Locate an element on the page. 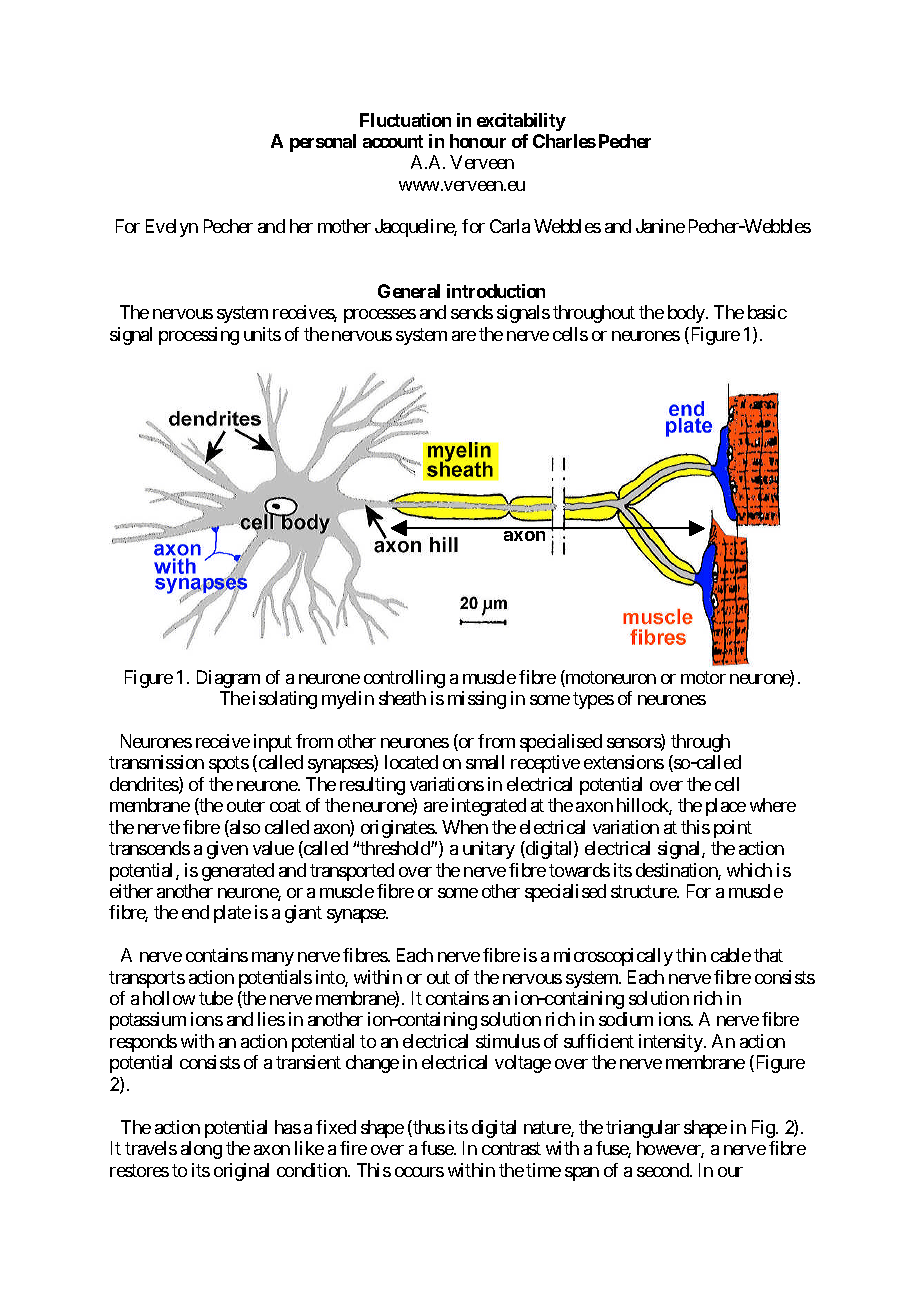 The image size is (924, 1308). unitary is located at coordinates (489, 850).
